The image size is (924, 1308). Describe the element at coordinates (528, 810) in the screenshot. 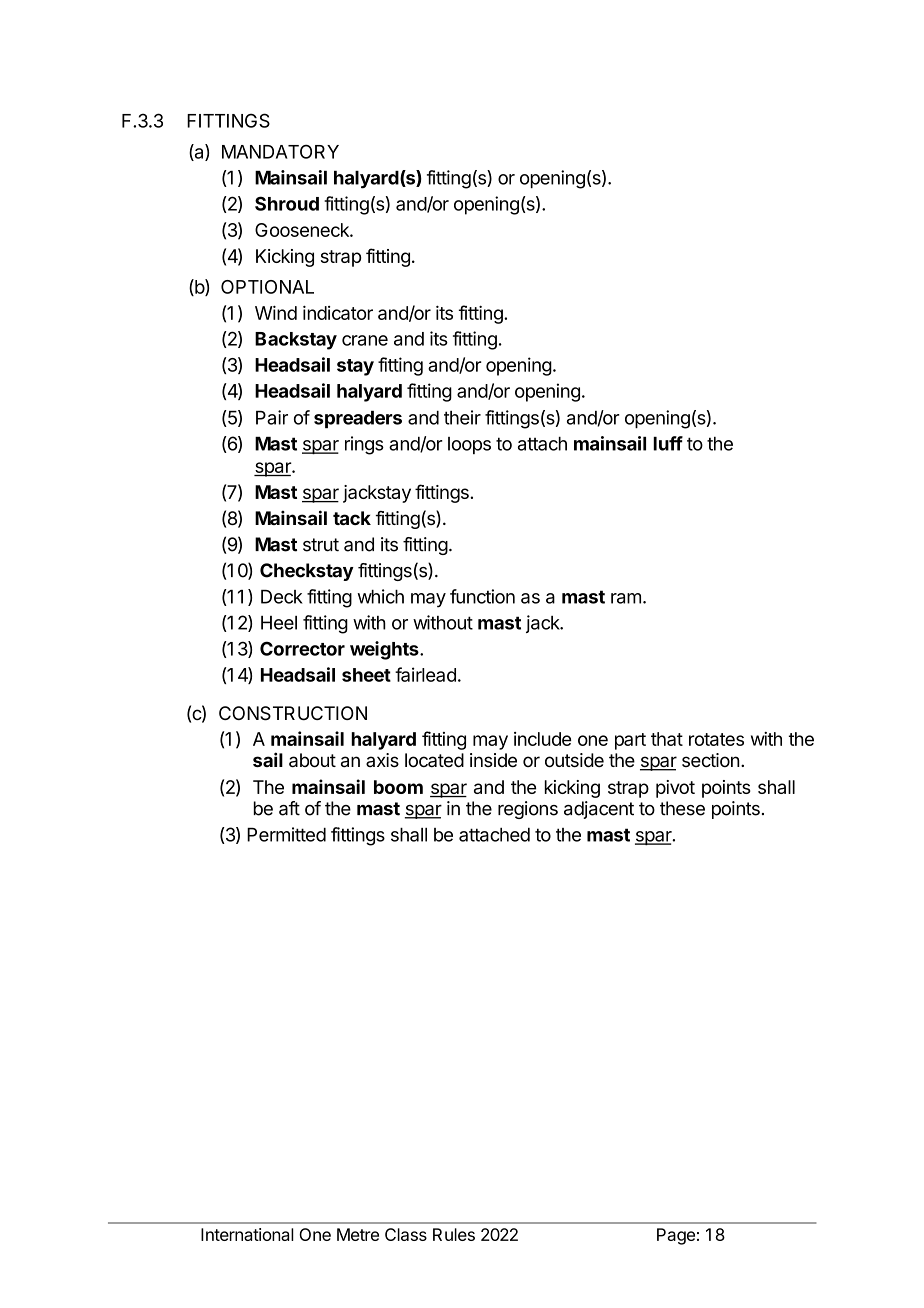

I see `regions` at that location.
